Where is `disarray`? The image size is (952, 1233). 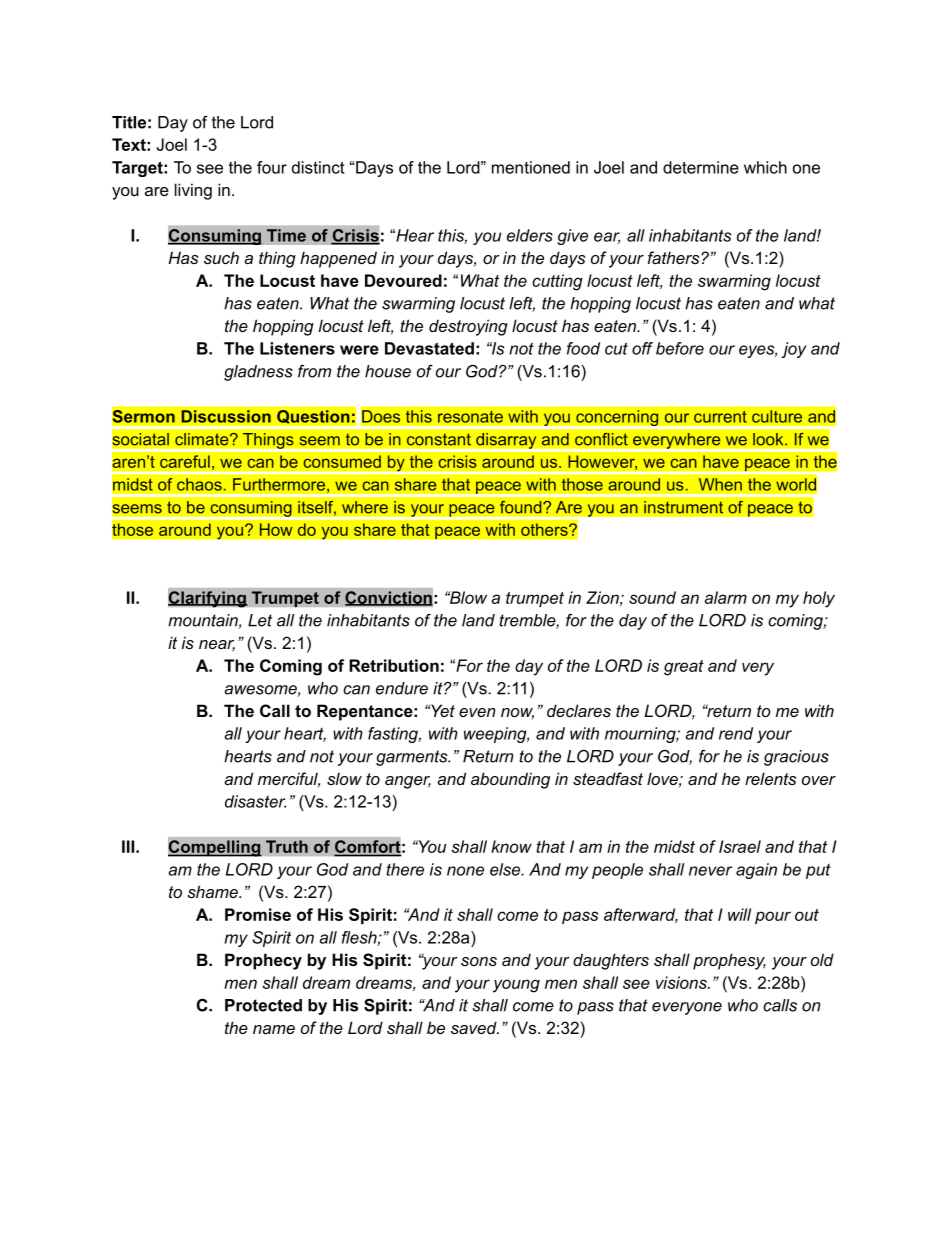 disarray is located at coordinates (506, 441).
